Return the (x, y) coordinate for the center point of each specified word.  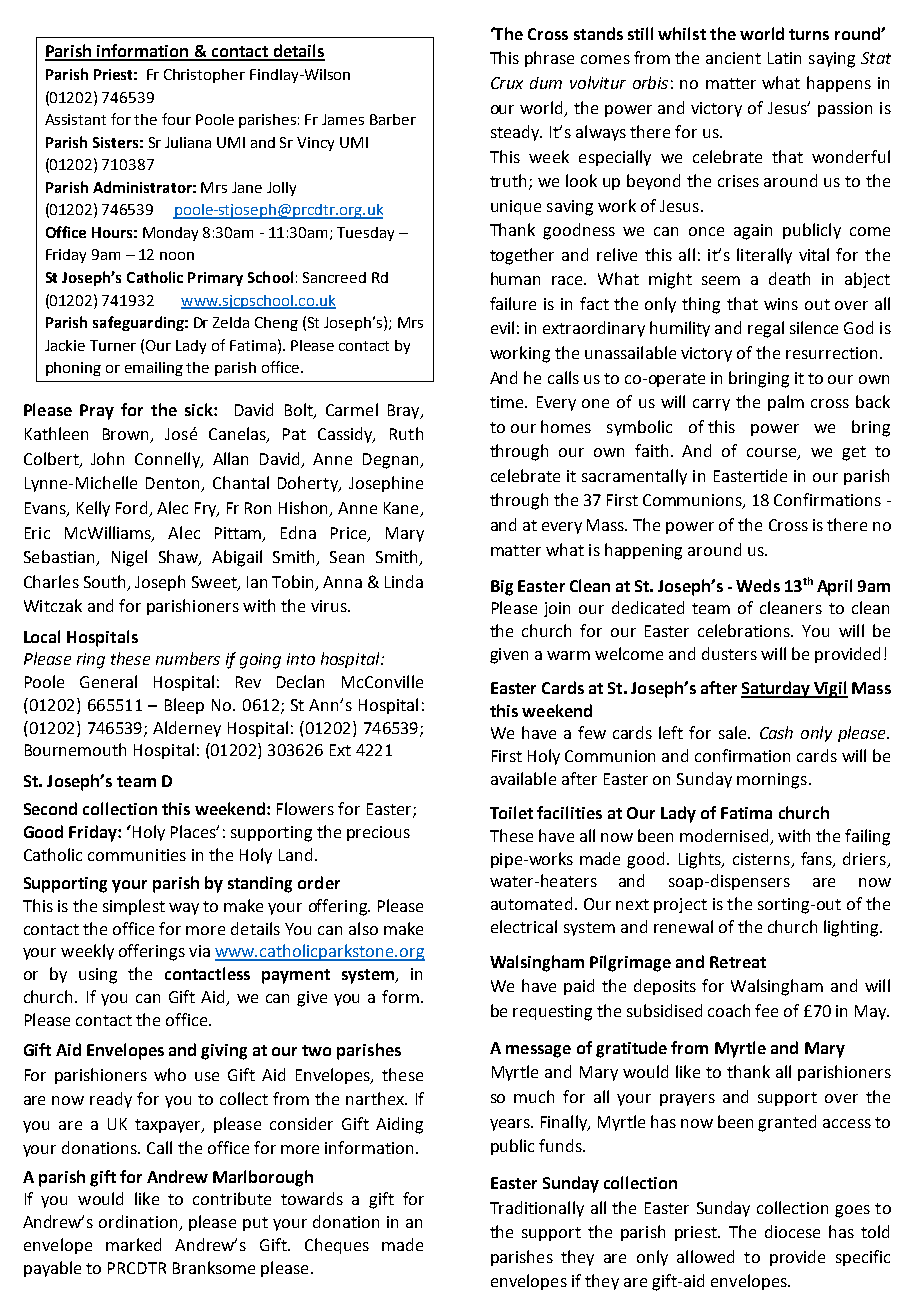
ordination (139, 1223)
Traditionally (537, 1209)
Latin (784, 58)
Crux (507, 83)
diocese (792, 1231)
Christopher (204, 76)
